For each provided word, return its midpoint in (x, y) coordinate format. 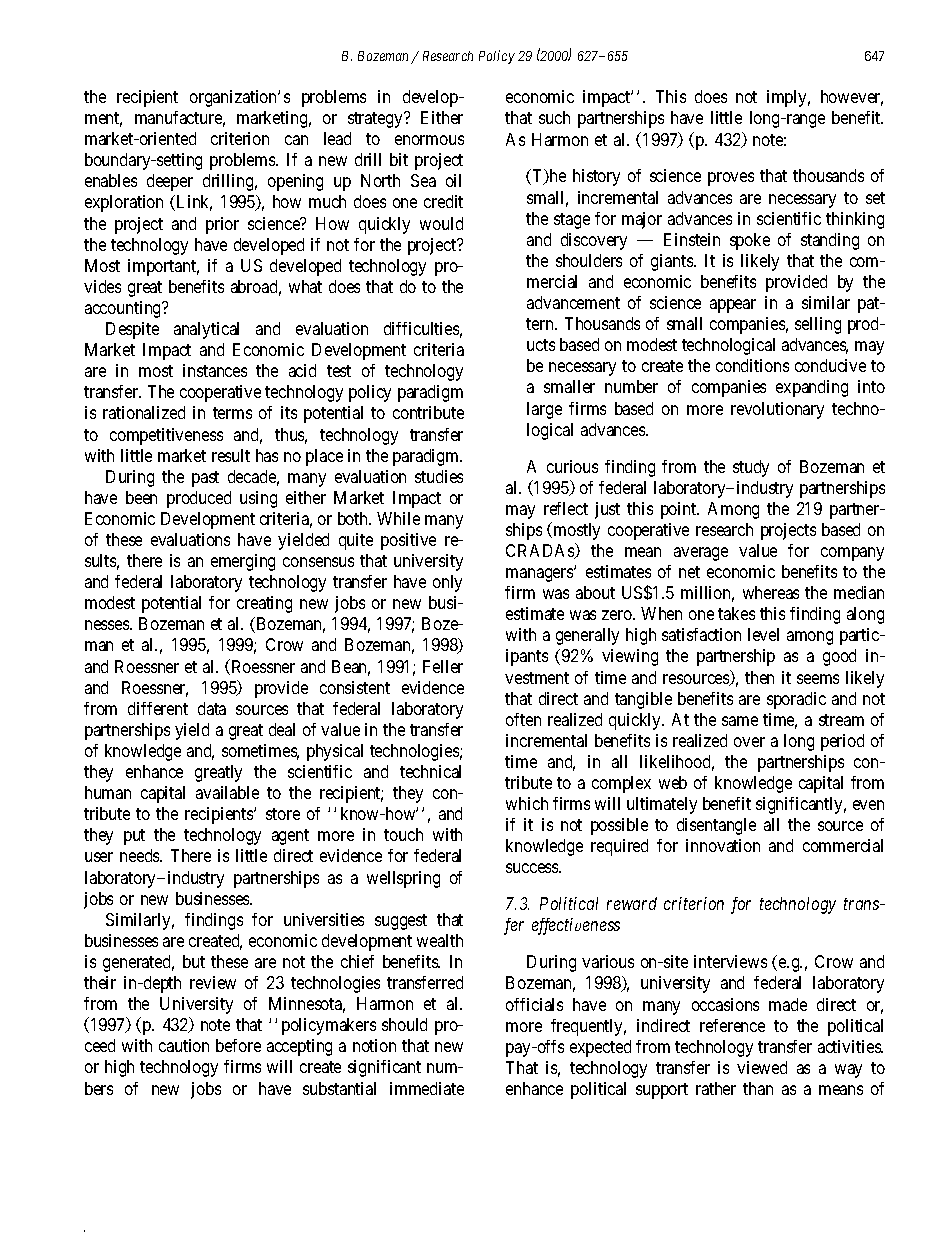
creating (264, 604)
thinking (855, 220)
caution (184, 1045)
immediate (427, 1088)
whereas (771, 592)
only (447, 583)
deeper (170, 182)
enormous (429, 140)
